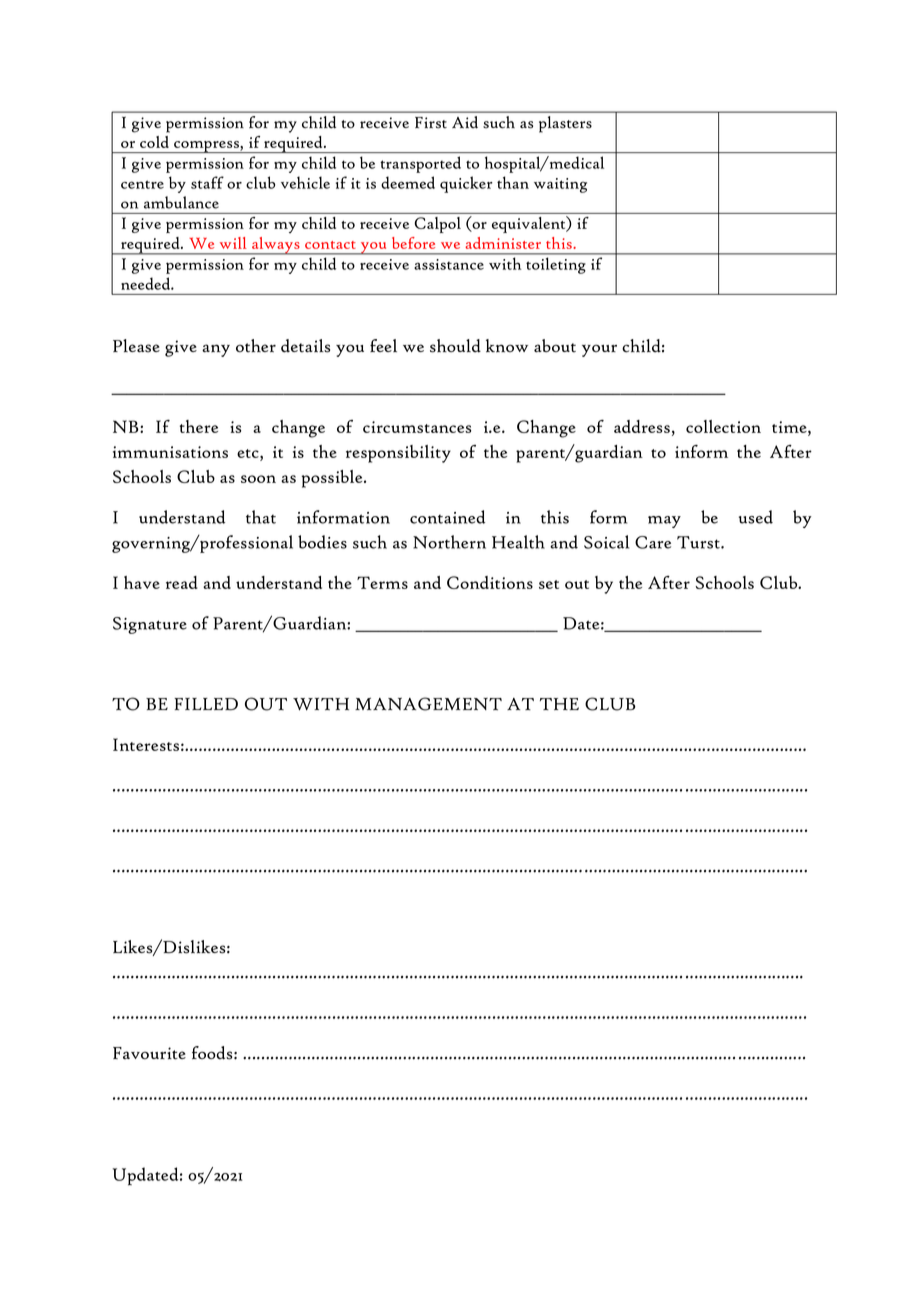 This page has width=924, height=1308. I want to click on First, so click(431, 123).
